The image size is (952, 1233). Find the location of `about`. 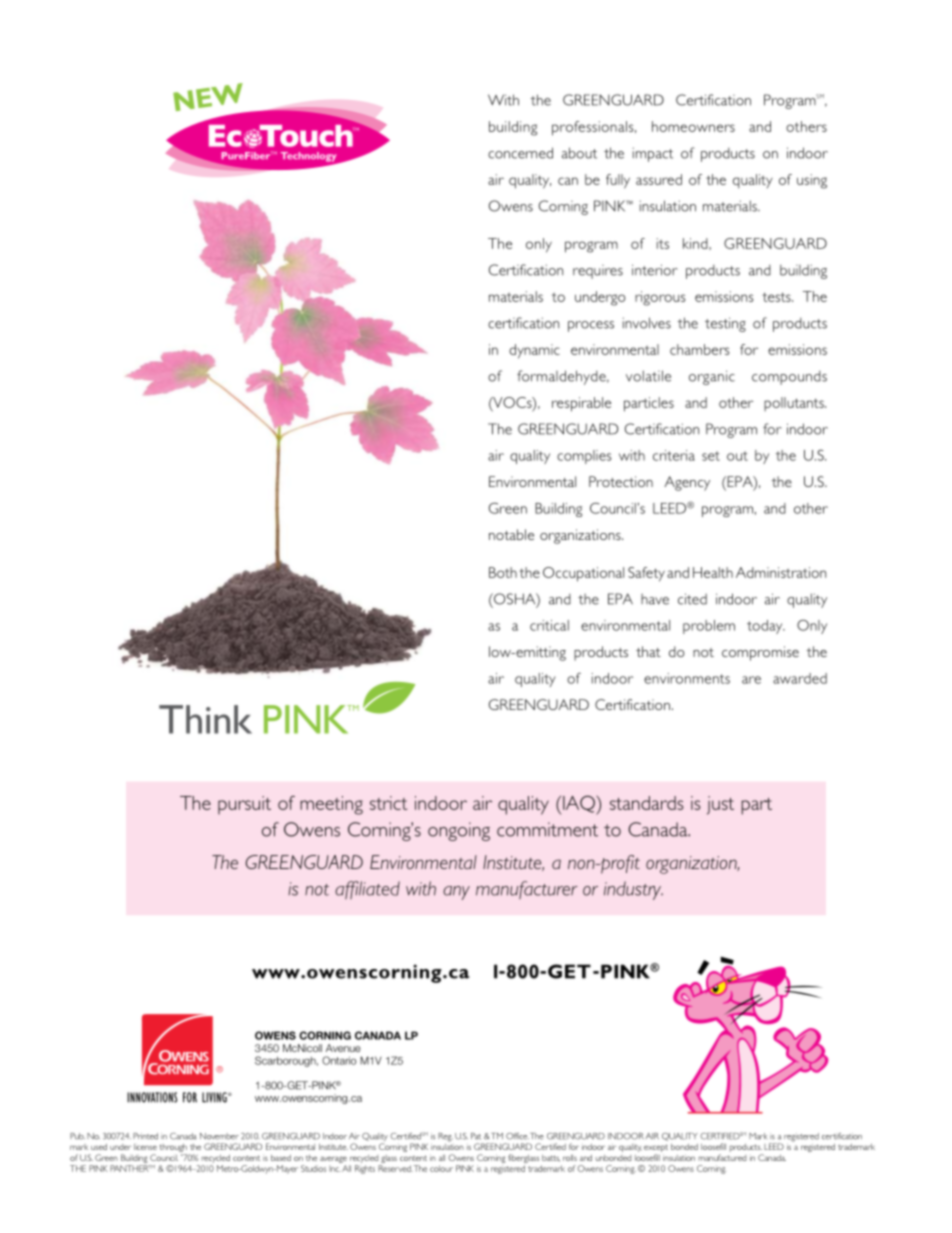

about is located at coordinates (579, 153).
